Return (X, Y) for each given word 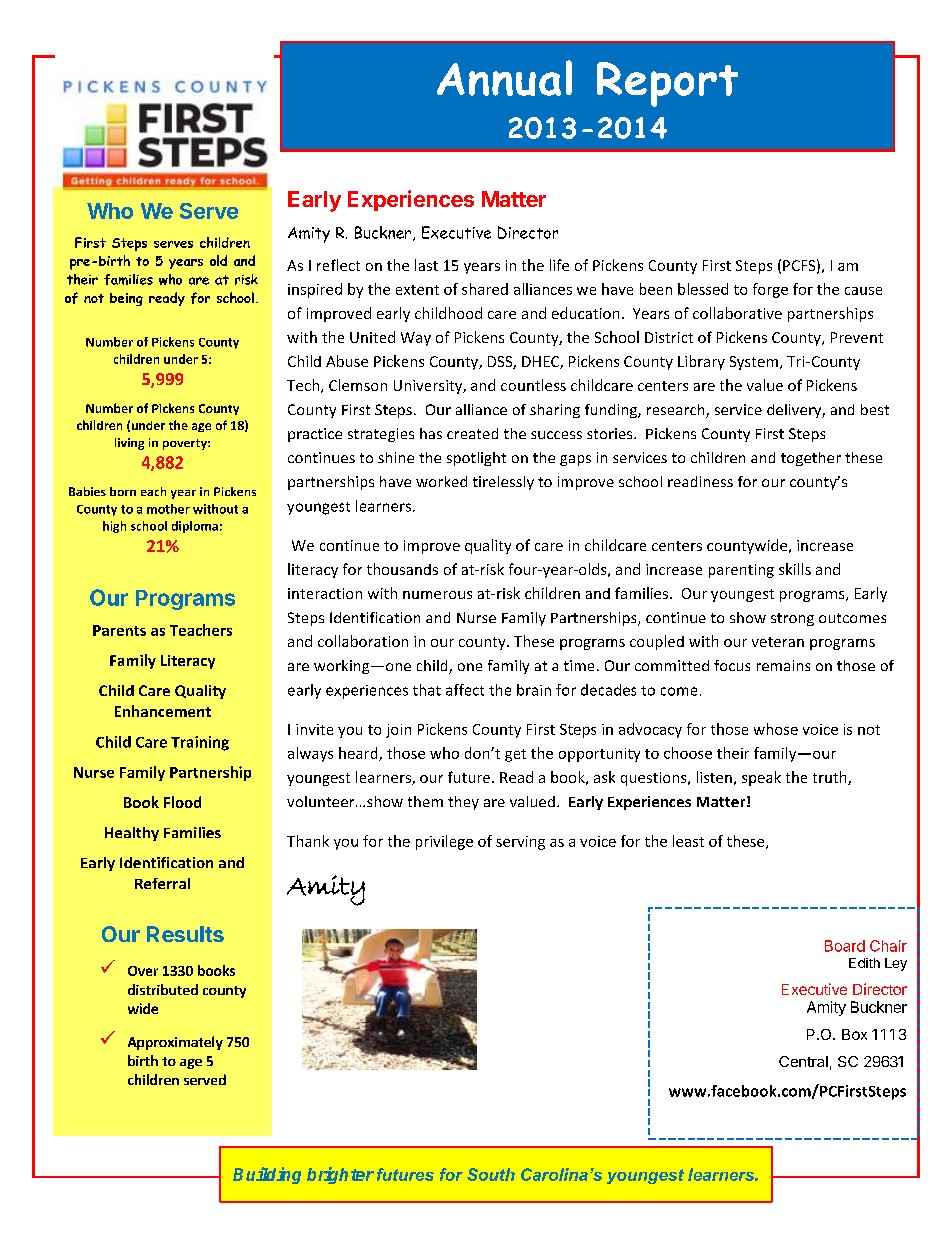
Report (667, 84)
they (463, 803)
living (129, 444)
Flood (182, 802)
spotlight (476, 459)
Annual (504, 78)
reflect (338, 265)
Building (267, 1175)
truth (831, 778)
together (811, 459)
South (491, 1174)
